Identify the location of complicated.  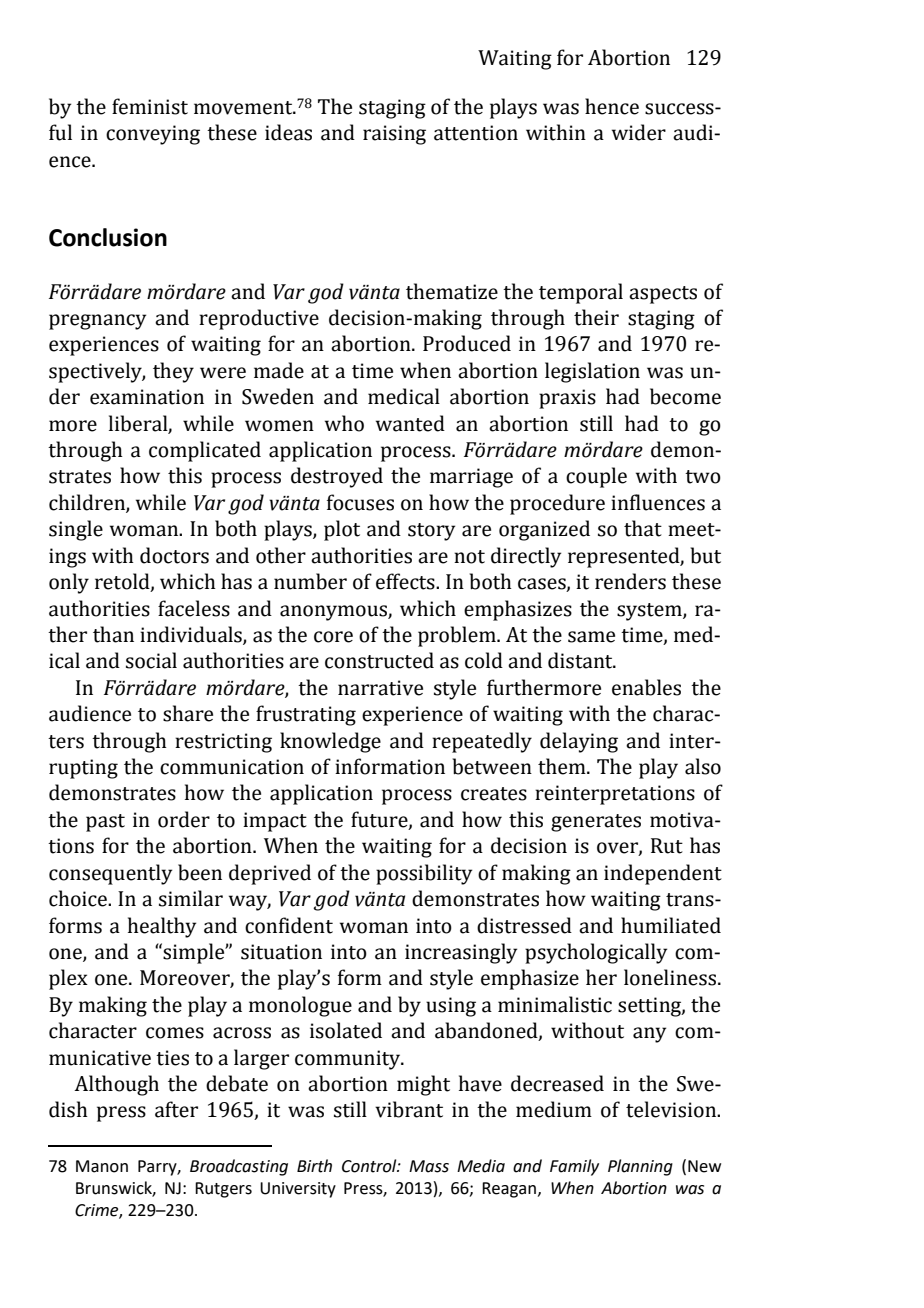
(205, 451).
